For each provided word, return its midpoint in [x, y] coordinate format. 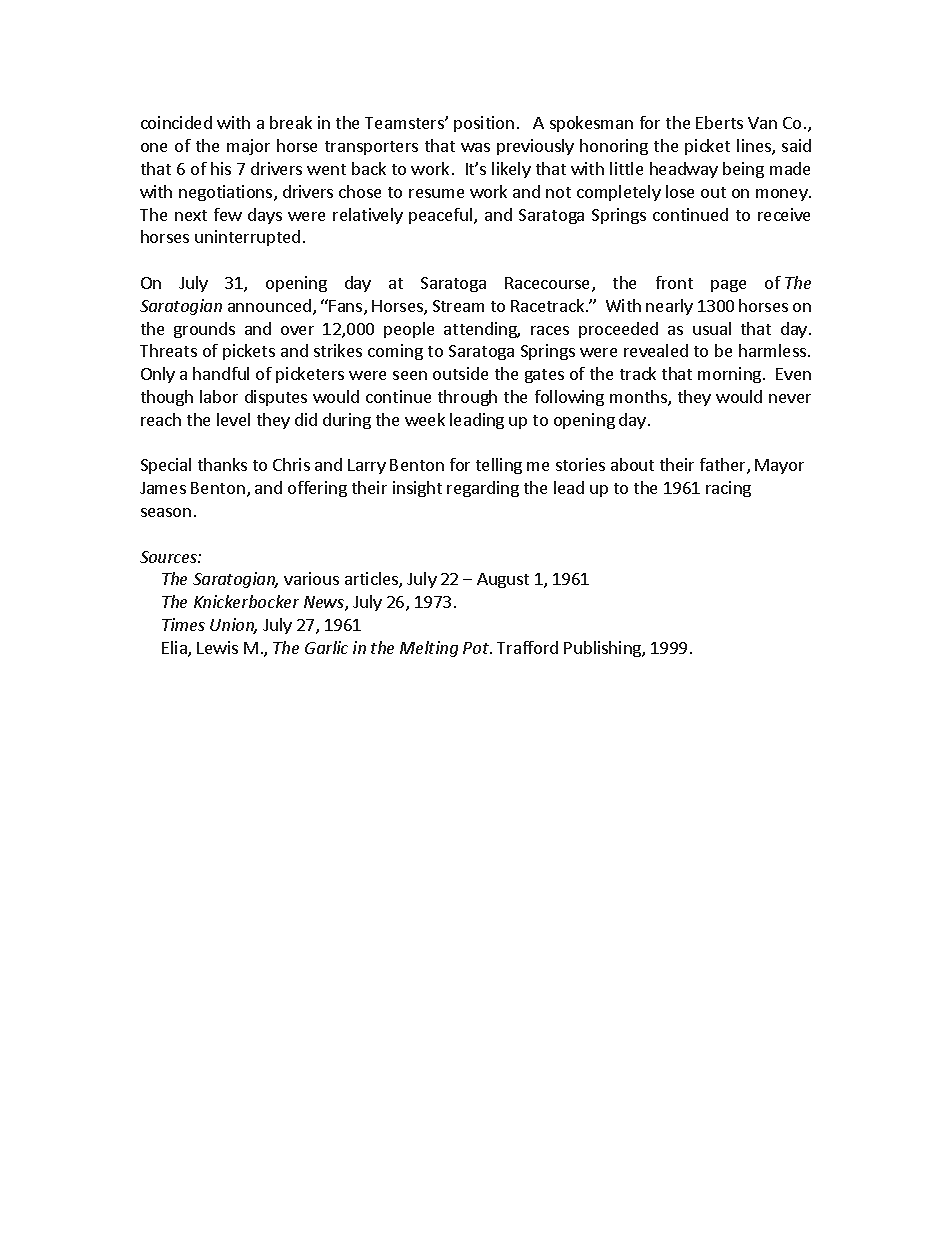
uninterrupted [247, 238]
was [475, 147]
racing [728, 489]
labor [219, 396]
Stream [458, 306]
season [166, 512]
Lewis [217, 647]
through [467, 398]
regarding [483, 489]
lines [755, 147]
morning [731, 375]
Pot [477, 648]
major [248, 147]
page [728, 286]
